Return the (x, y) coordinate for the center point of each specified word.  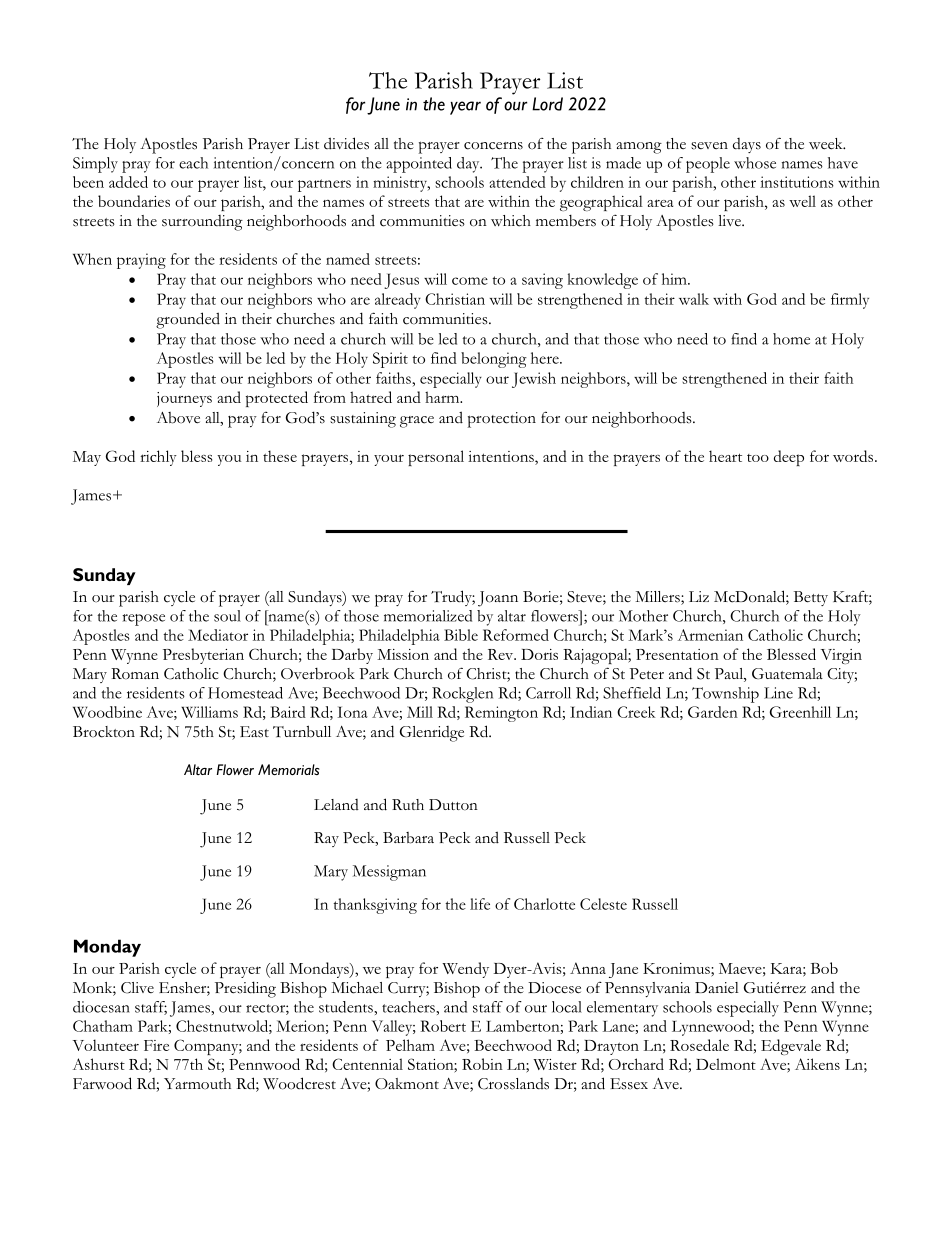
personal (436, 458)
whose (755, 163)
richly (158, 458)
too (758, 458)
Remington (501, 714)
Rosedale (699, 1045)
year (465, 108)
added (128, 182)
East (254, 732)
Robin (482, 1064)
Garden (713, 712)
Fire (156, 1045)
